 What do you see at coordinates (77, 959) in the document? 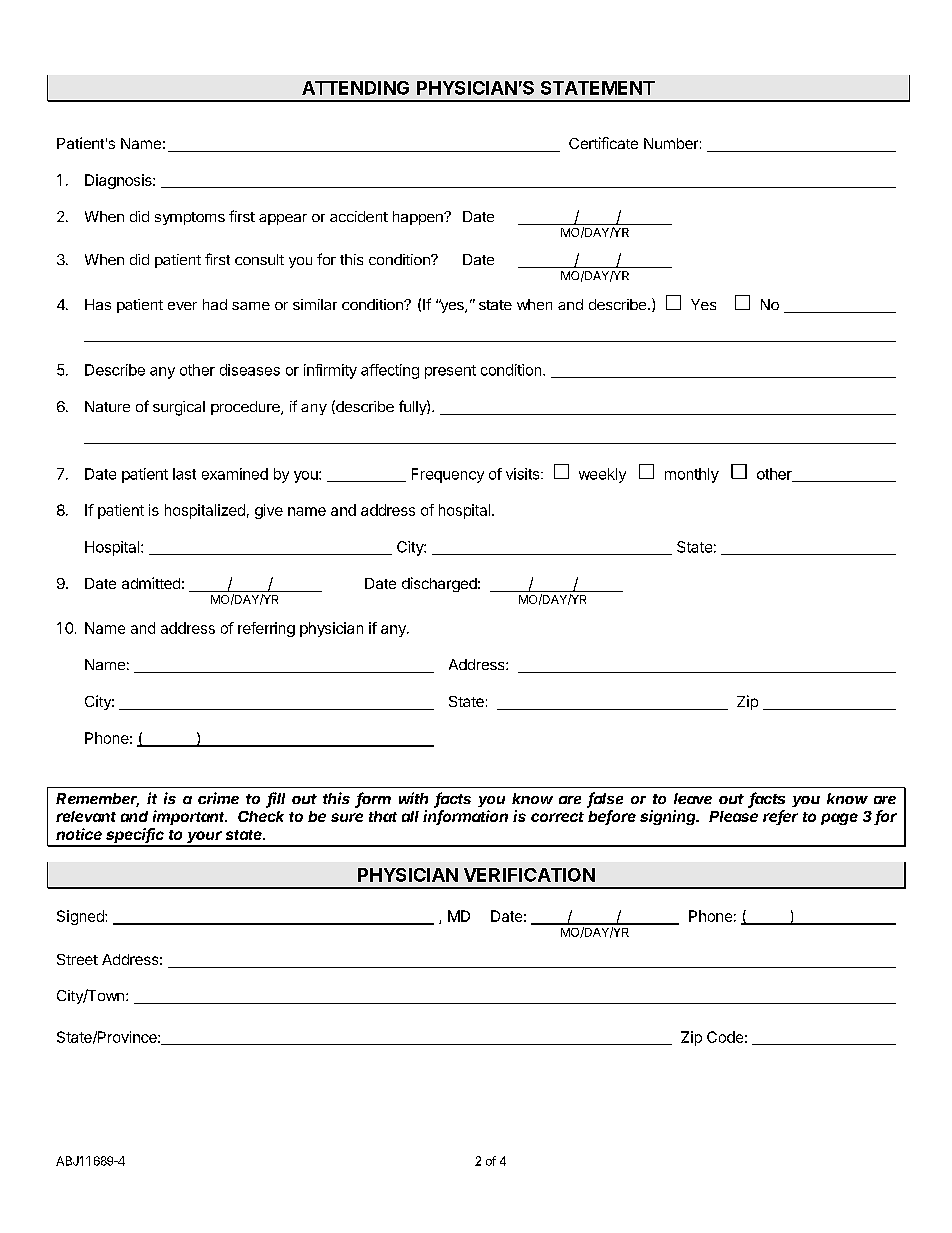
I see `Street` at bounding box center [77, 959].
